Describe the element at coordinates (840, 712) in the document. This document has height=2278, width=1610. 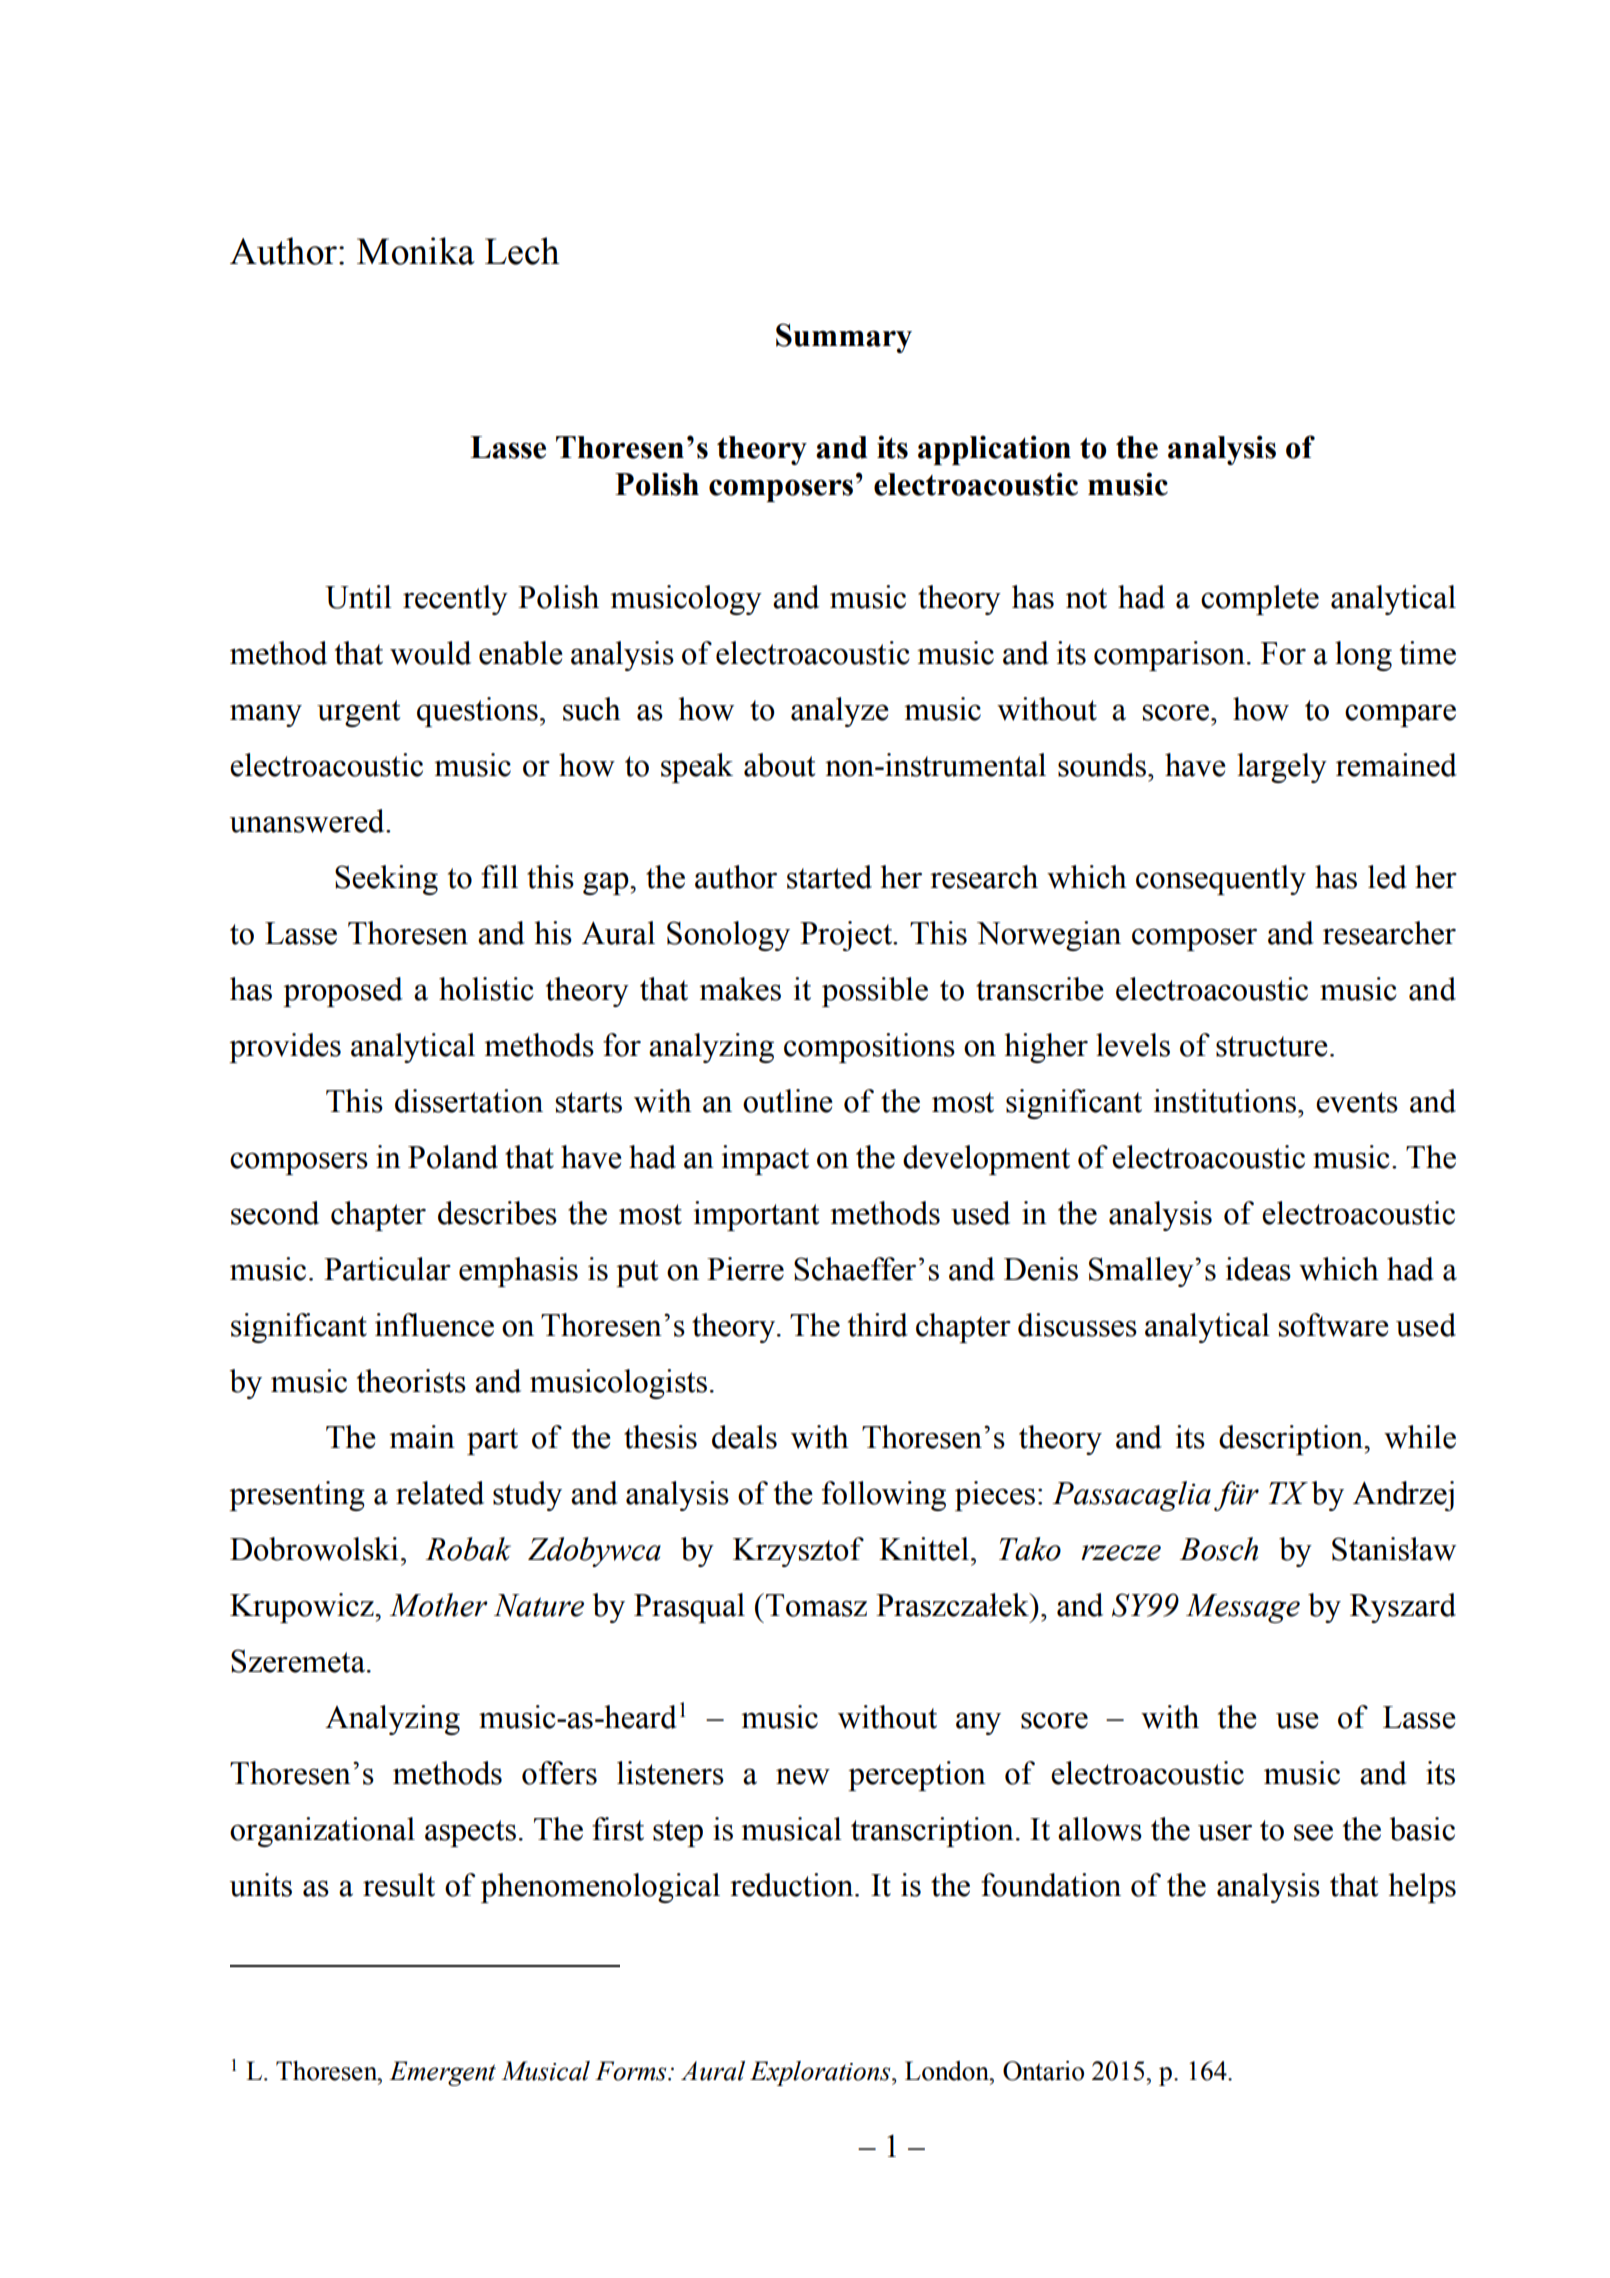
I see `analyze` at that location.
